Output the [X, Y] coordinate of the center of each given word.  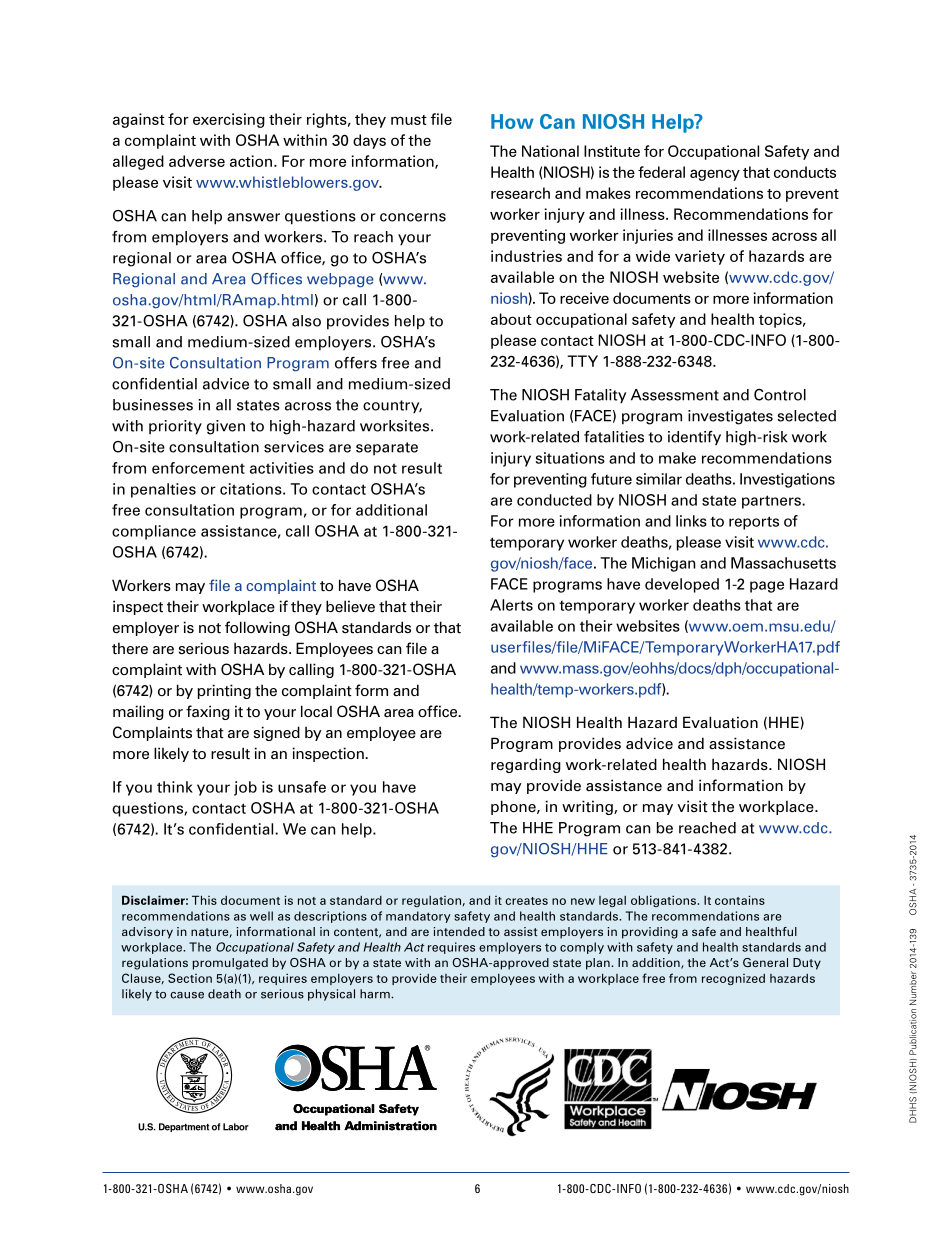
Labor [236, 1127]
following [257, 628]
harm [376, 994]
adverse [197, 161]
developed [682, 585]
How [512, 121]
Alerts [511, 605]
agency [715, 175]
